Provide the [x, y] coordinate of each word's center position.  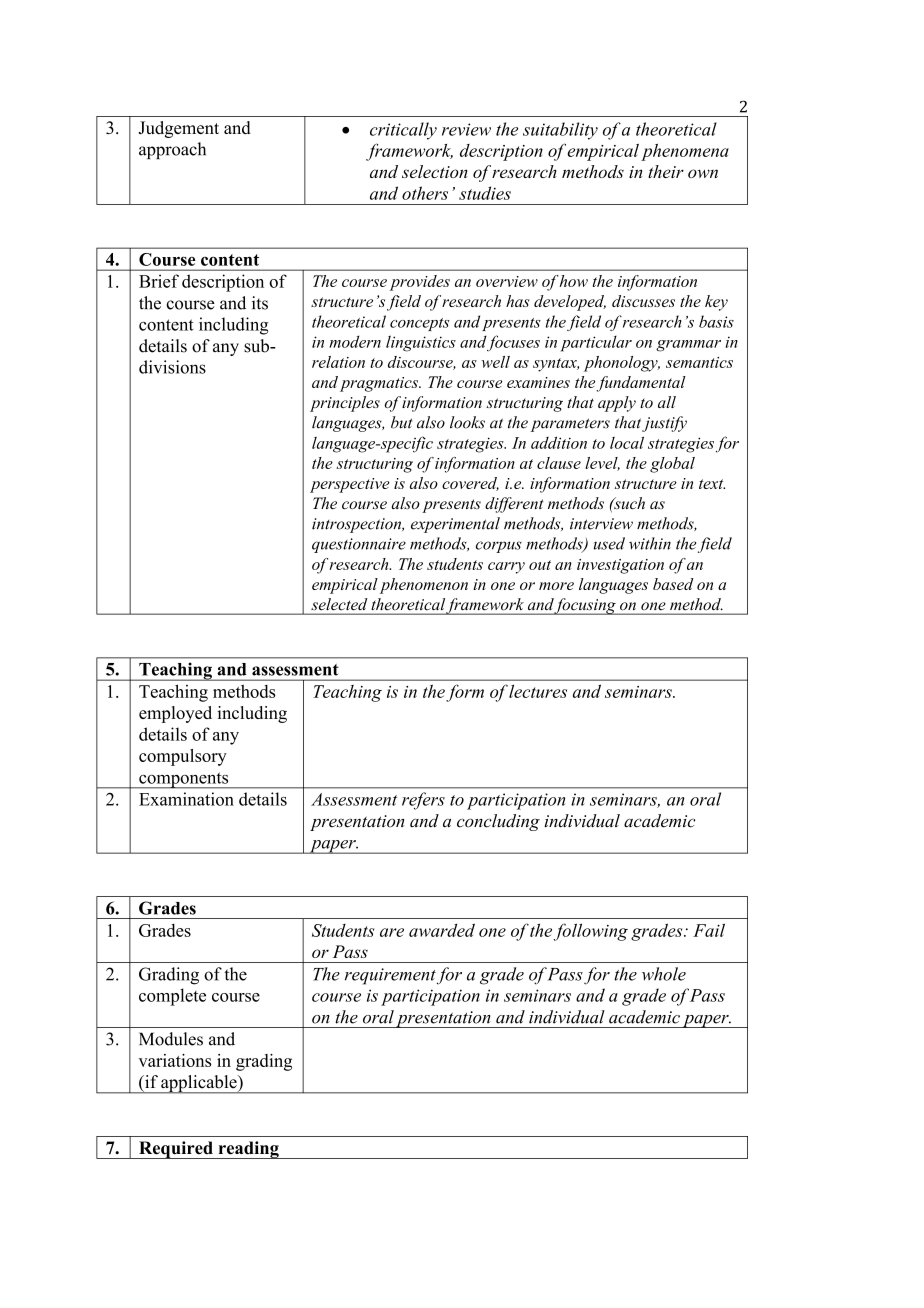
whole [664, 974]
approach [172, 150]
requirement [390, 976]
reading [248, 1150]
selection [435, 171]
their [666, 171]
